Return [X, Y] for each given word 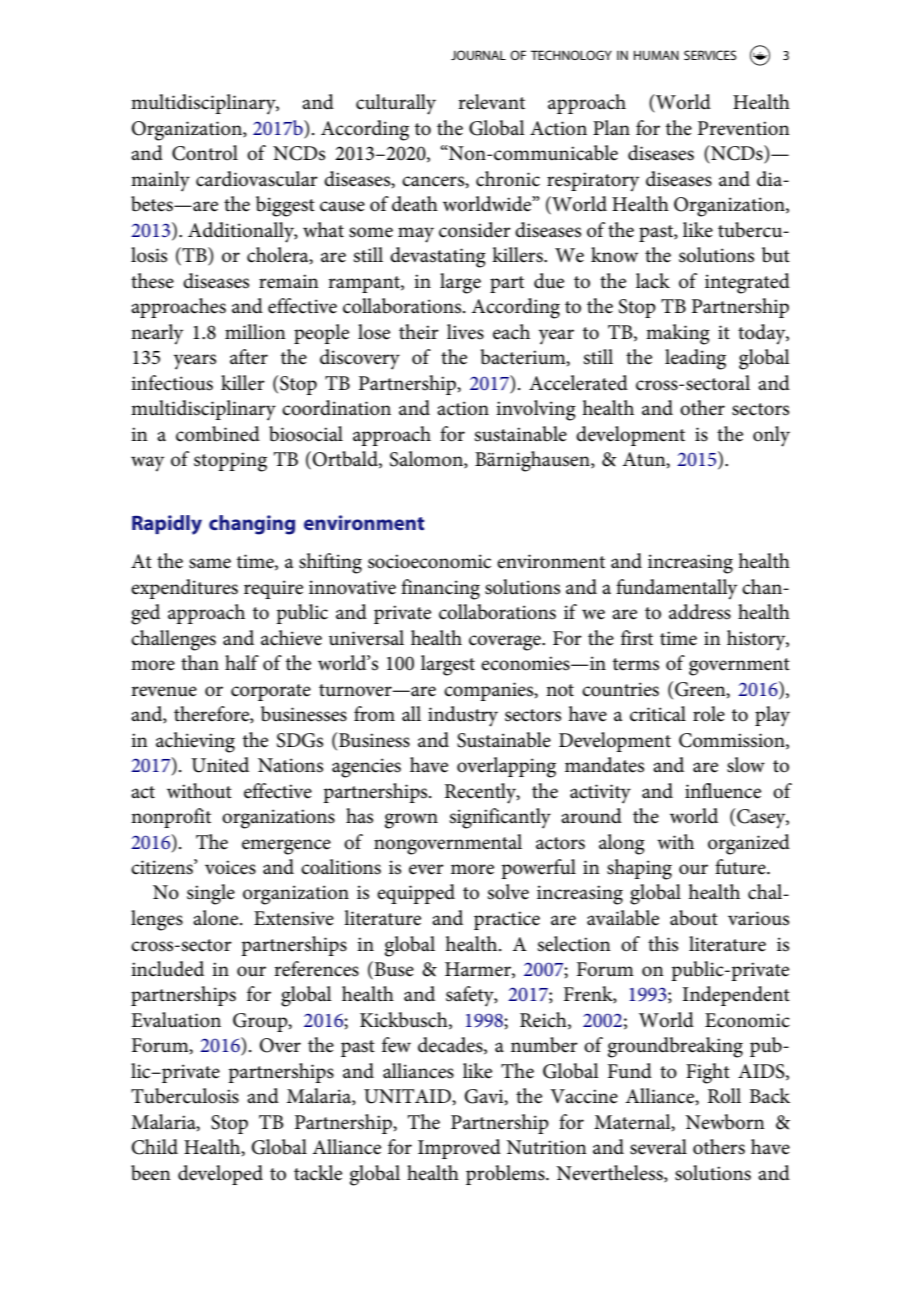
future [741, 867]
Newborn [725, 1122]
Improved [459, 1149]
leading [695, 359]
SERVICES [710, 55]
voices [230, 867]
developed [220, 1175]
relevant [491, 102]
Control [205, 153]
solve [508, 892]
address [700, 612]
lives [465, 332]
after [249, 357]
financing [440, 589]
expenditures [184, 589]
